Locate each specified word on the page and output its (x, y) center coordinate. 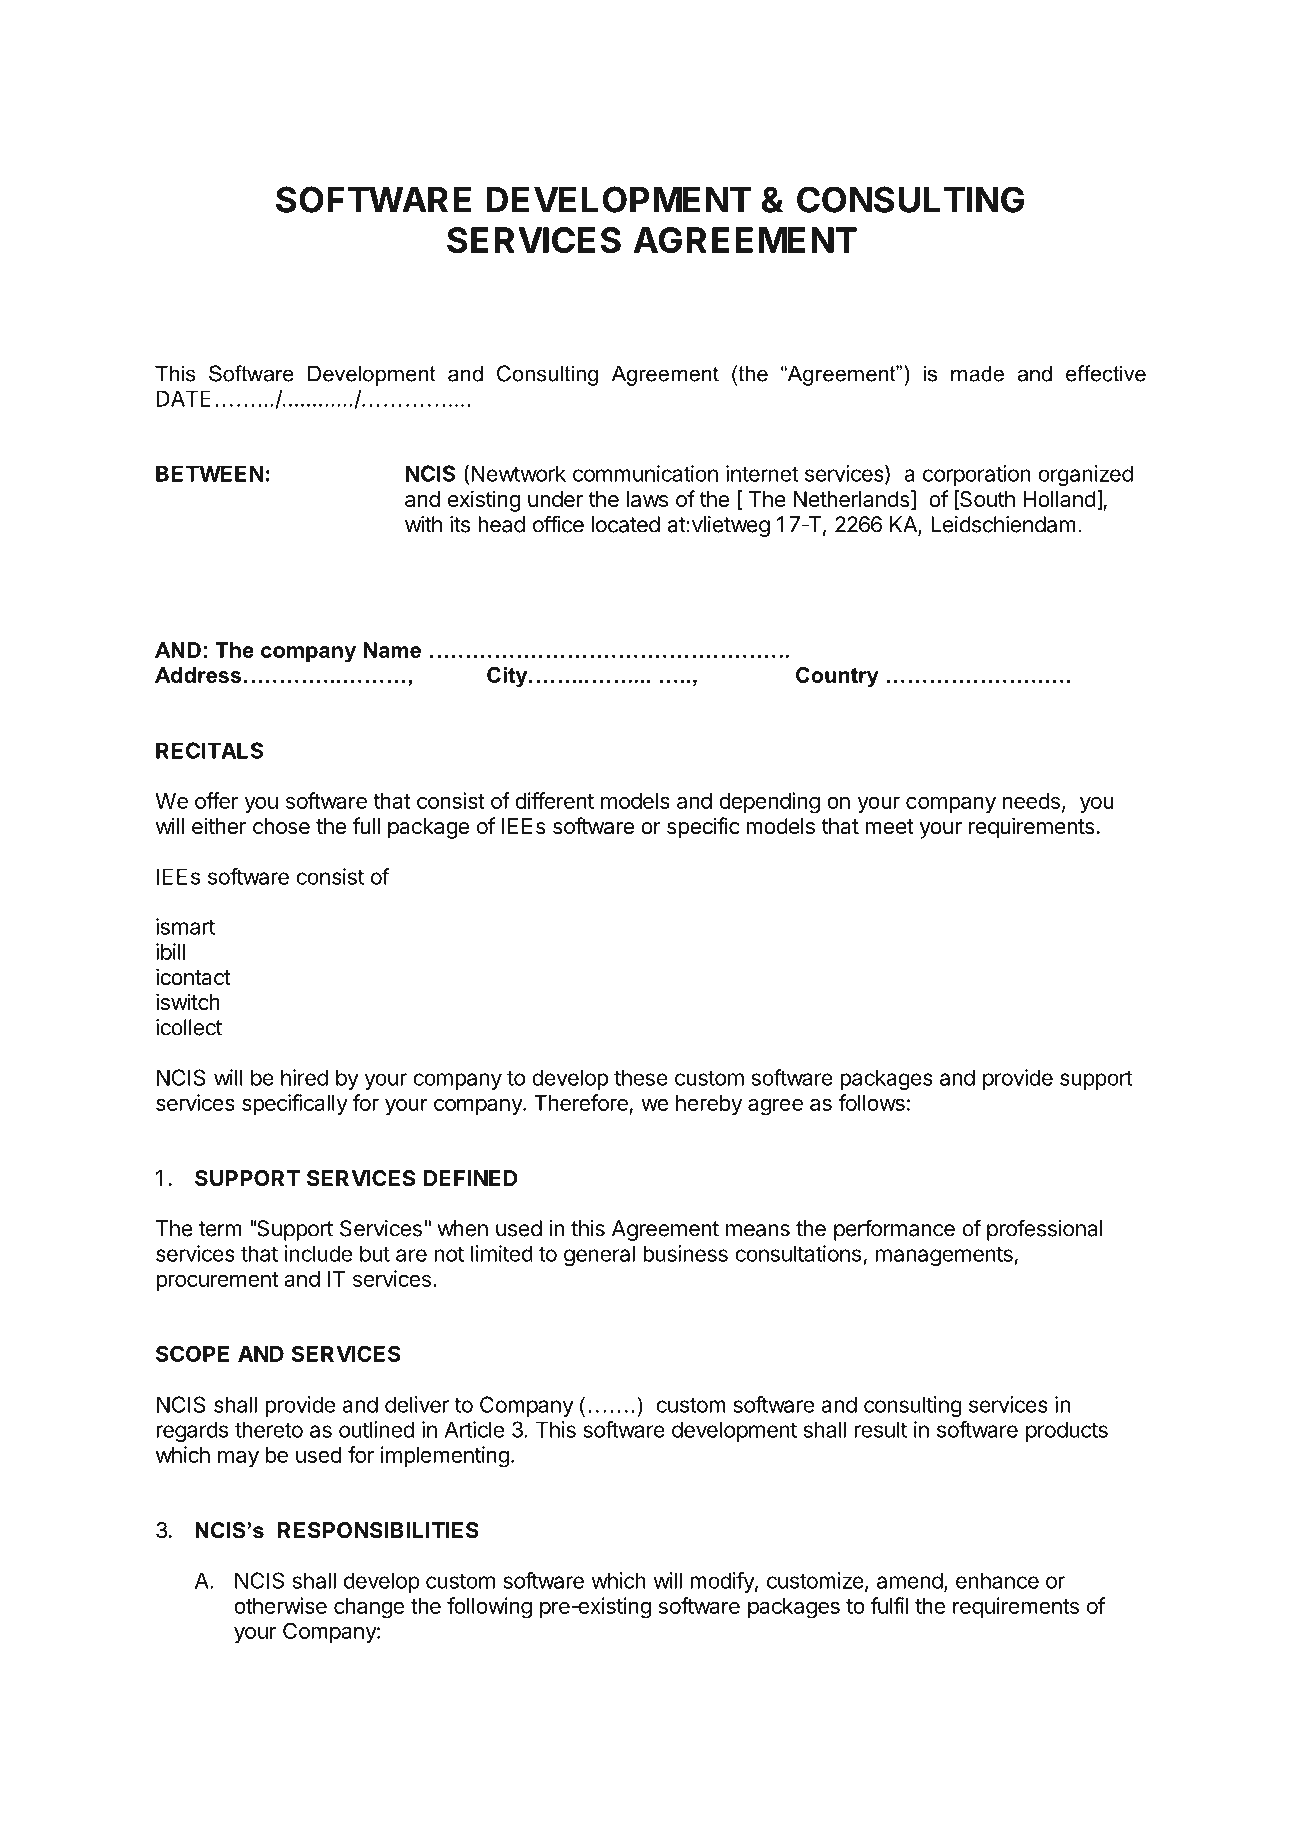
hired (304, 1077)
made (977, 373)
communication (645, 473)
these (641, 1077)
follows (871, 1102)
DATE (184, 398)
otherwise (280, 1605)
